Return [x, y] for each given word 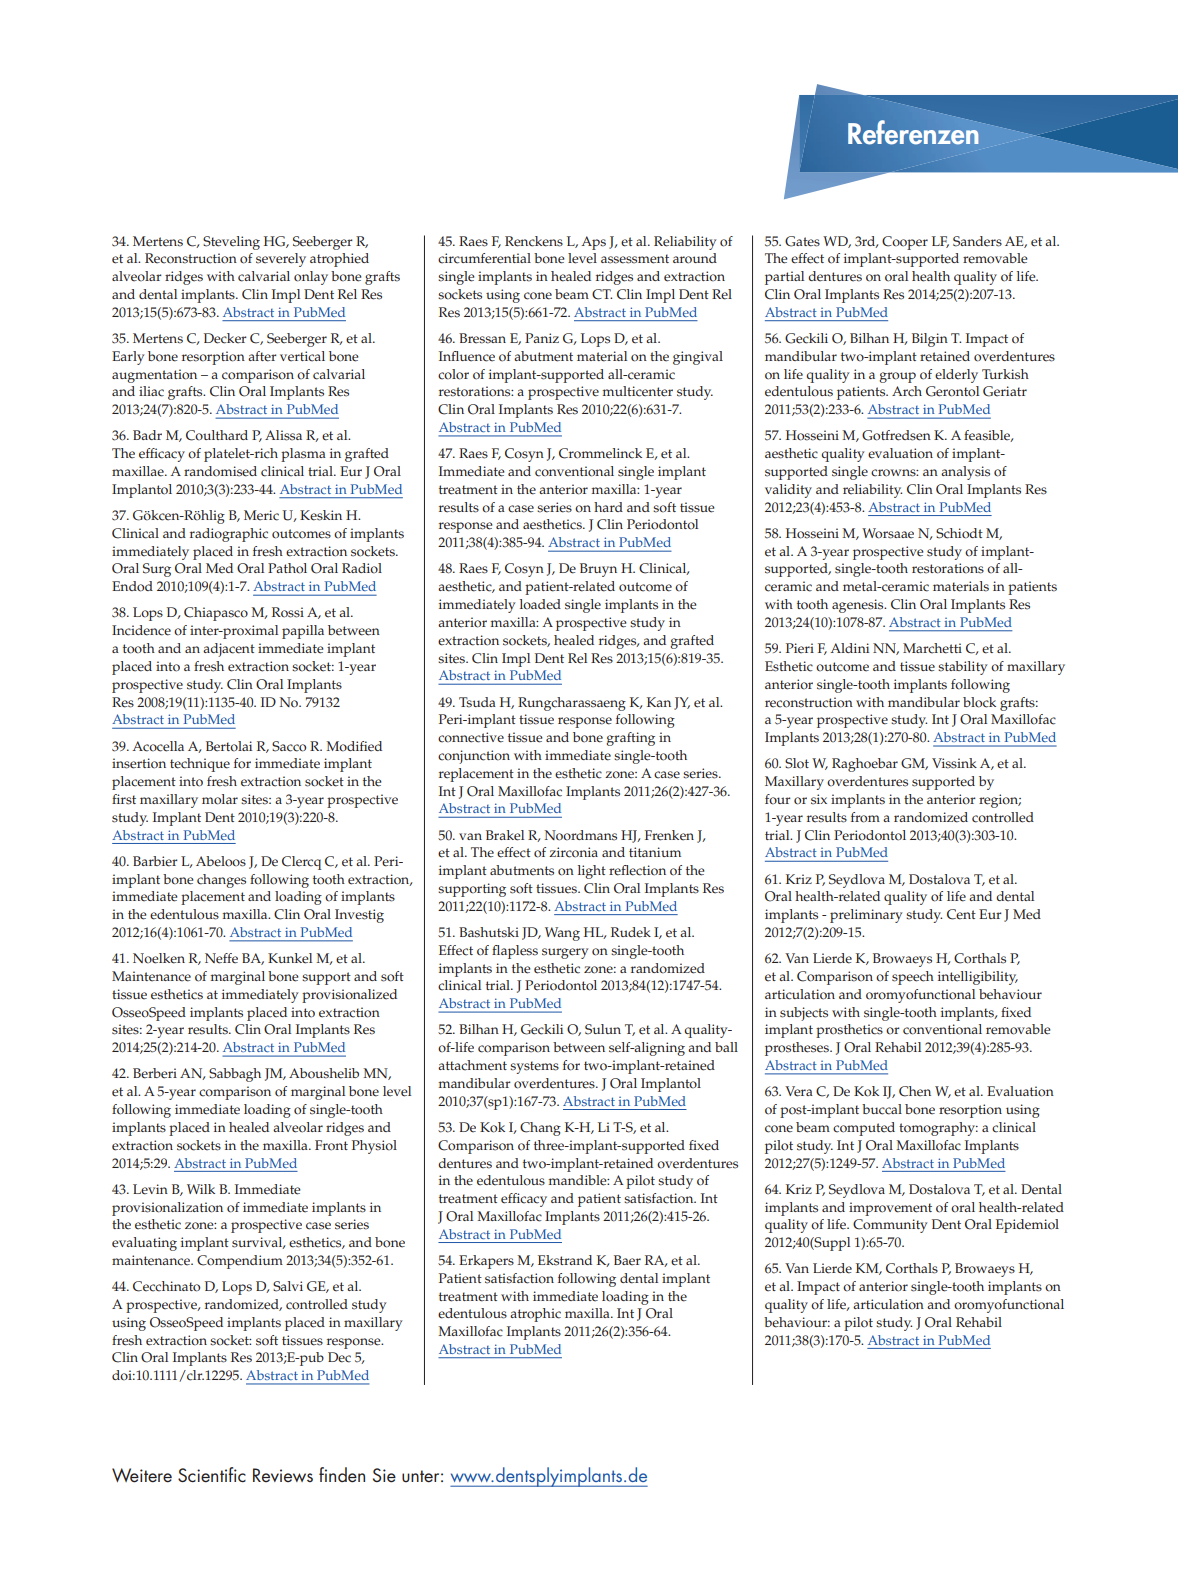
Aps [593, 243]
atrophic [535, 1315]
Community [890, 1226]
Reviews [283, 1475]
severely [281, 260]
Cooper [905, 243]
